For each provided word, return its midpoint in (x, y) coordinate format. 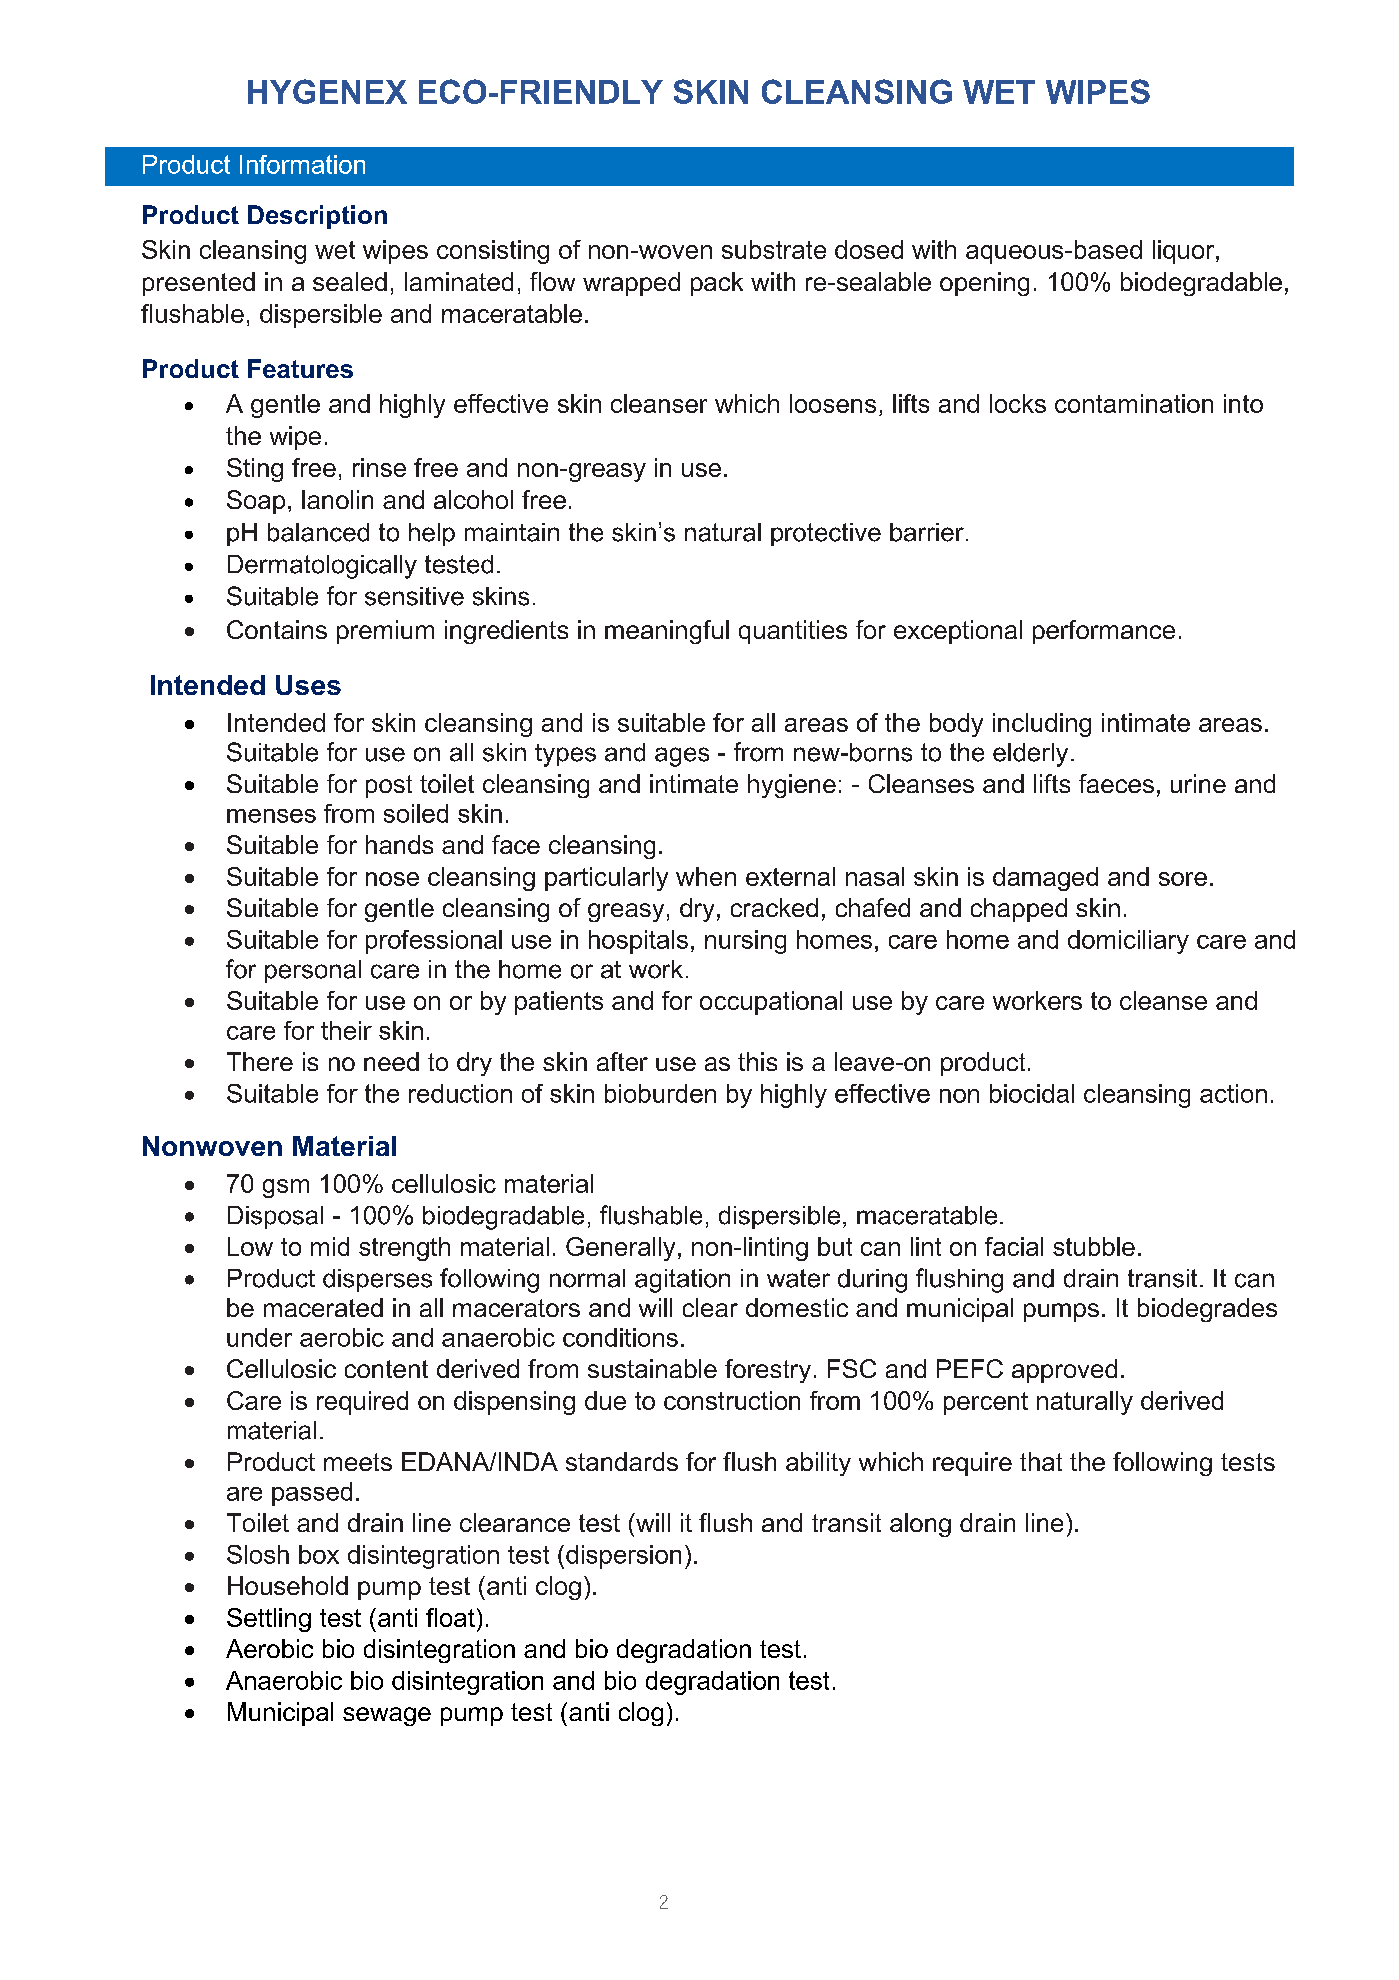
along (920, 1525)
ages (682, 757)
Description (317, 217)
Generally (620, 1249)
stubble (1094, 1246)
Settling (269, 1620)
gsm (286, 1188)
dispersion (623, 1557)
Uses (308, 685)
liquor (1185, 252)
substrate (774, 249)
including (1042, 725)
